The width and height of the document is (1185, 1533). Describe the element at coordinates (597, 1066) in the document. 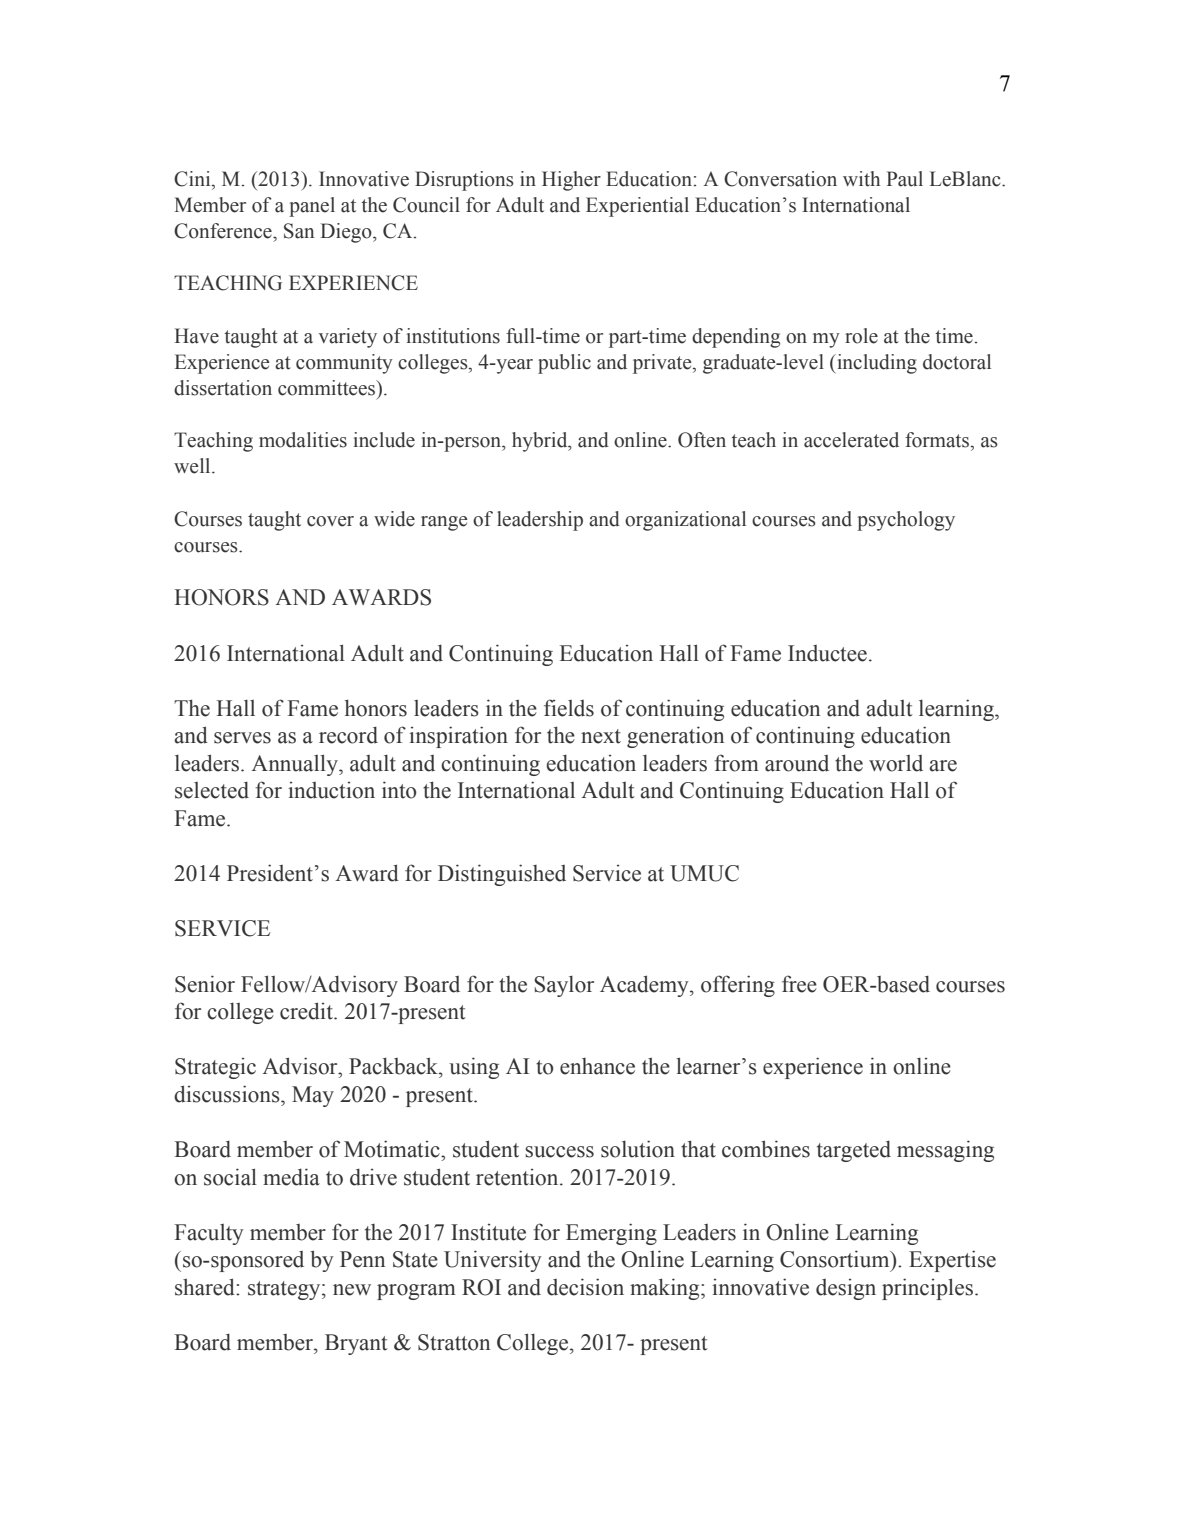

I see `enhance` at that location.
